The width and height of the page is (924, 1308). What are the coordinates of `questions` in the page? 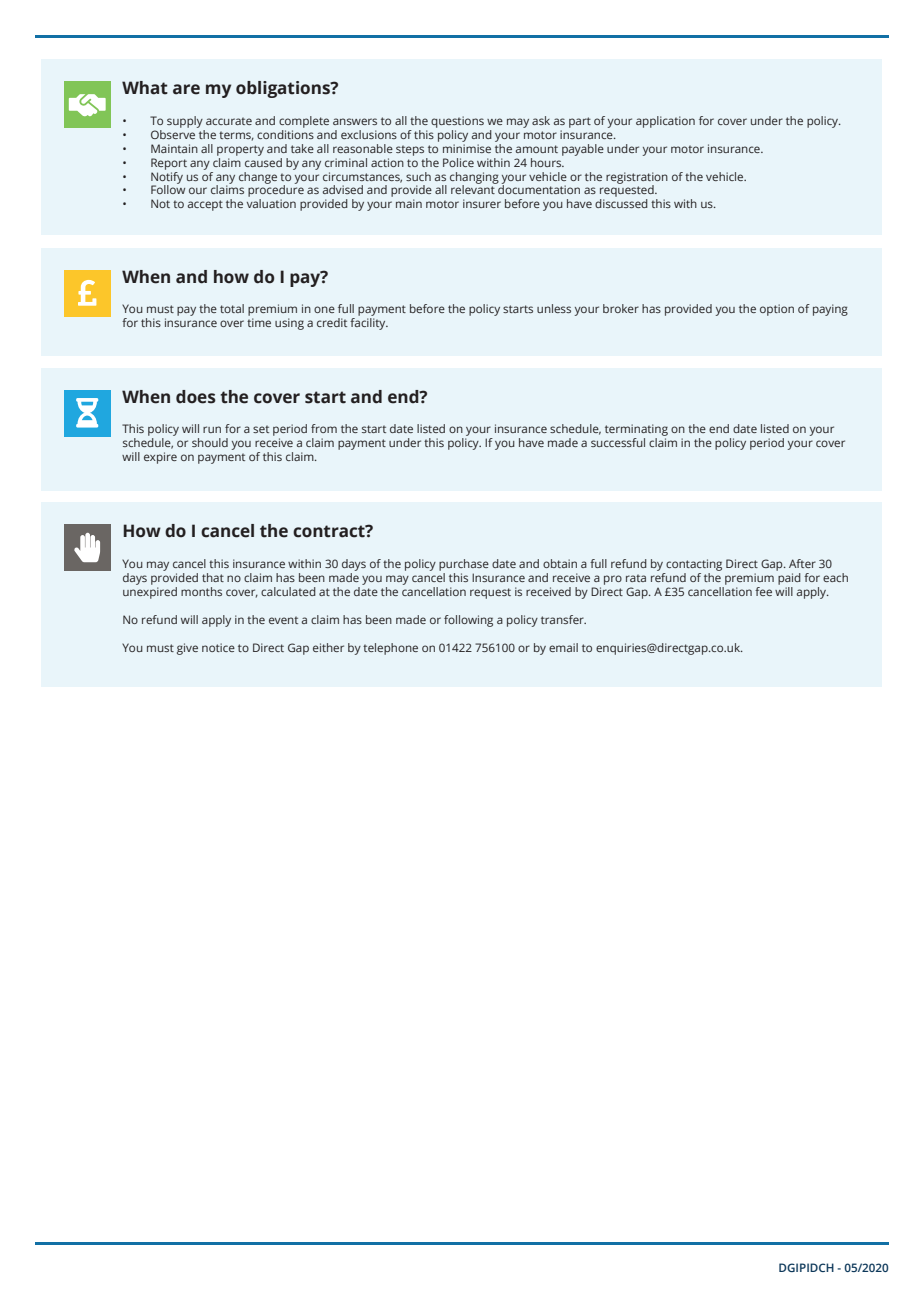 It's located at (457, 122).
